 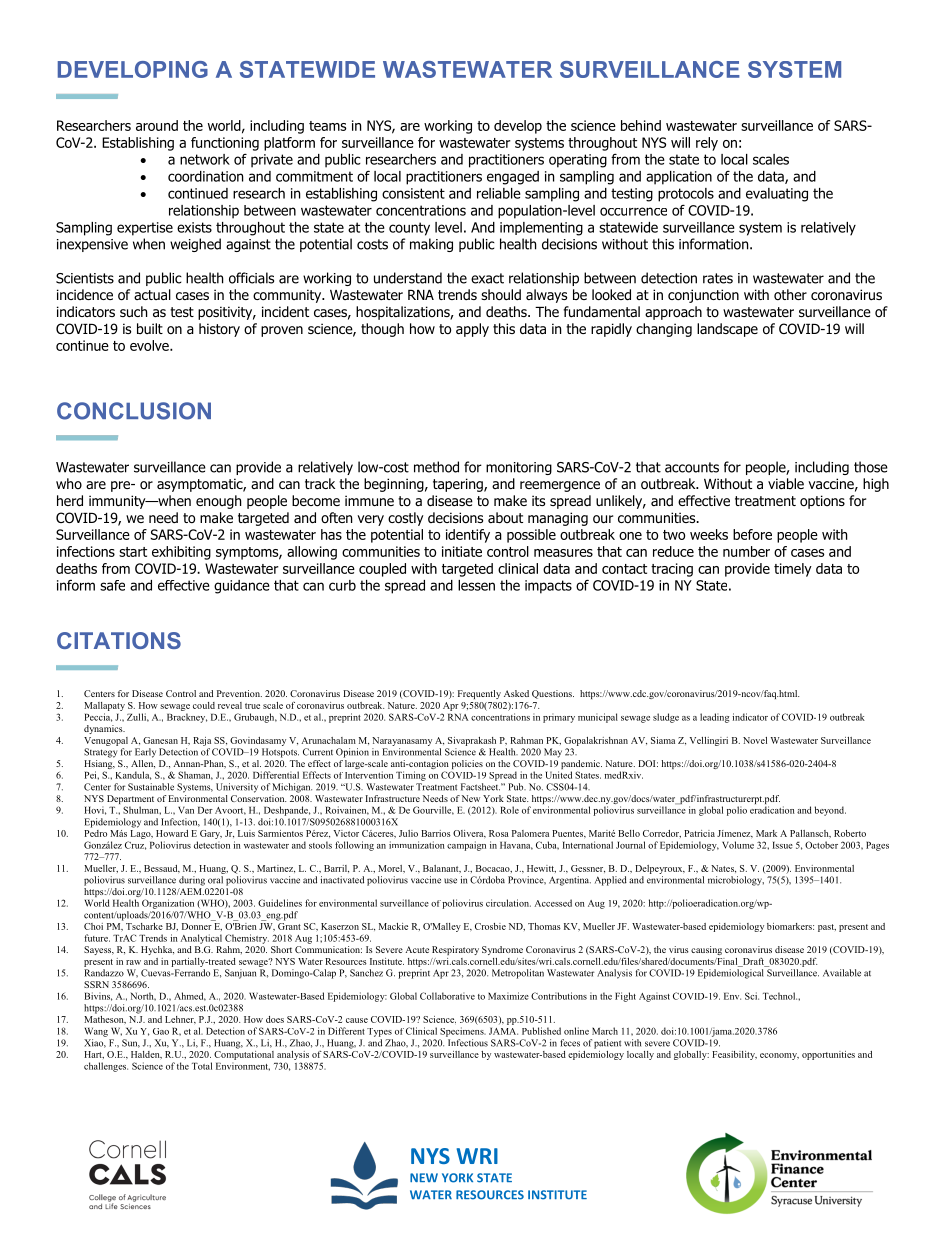 What do you see at coordinates (476, 585) in the screenshot?
I see `lessen` at bounding box center [476, 585].
